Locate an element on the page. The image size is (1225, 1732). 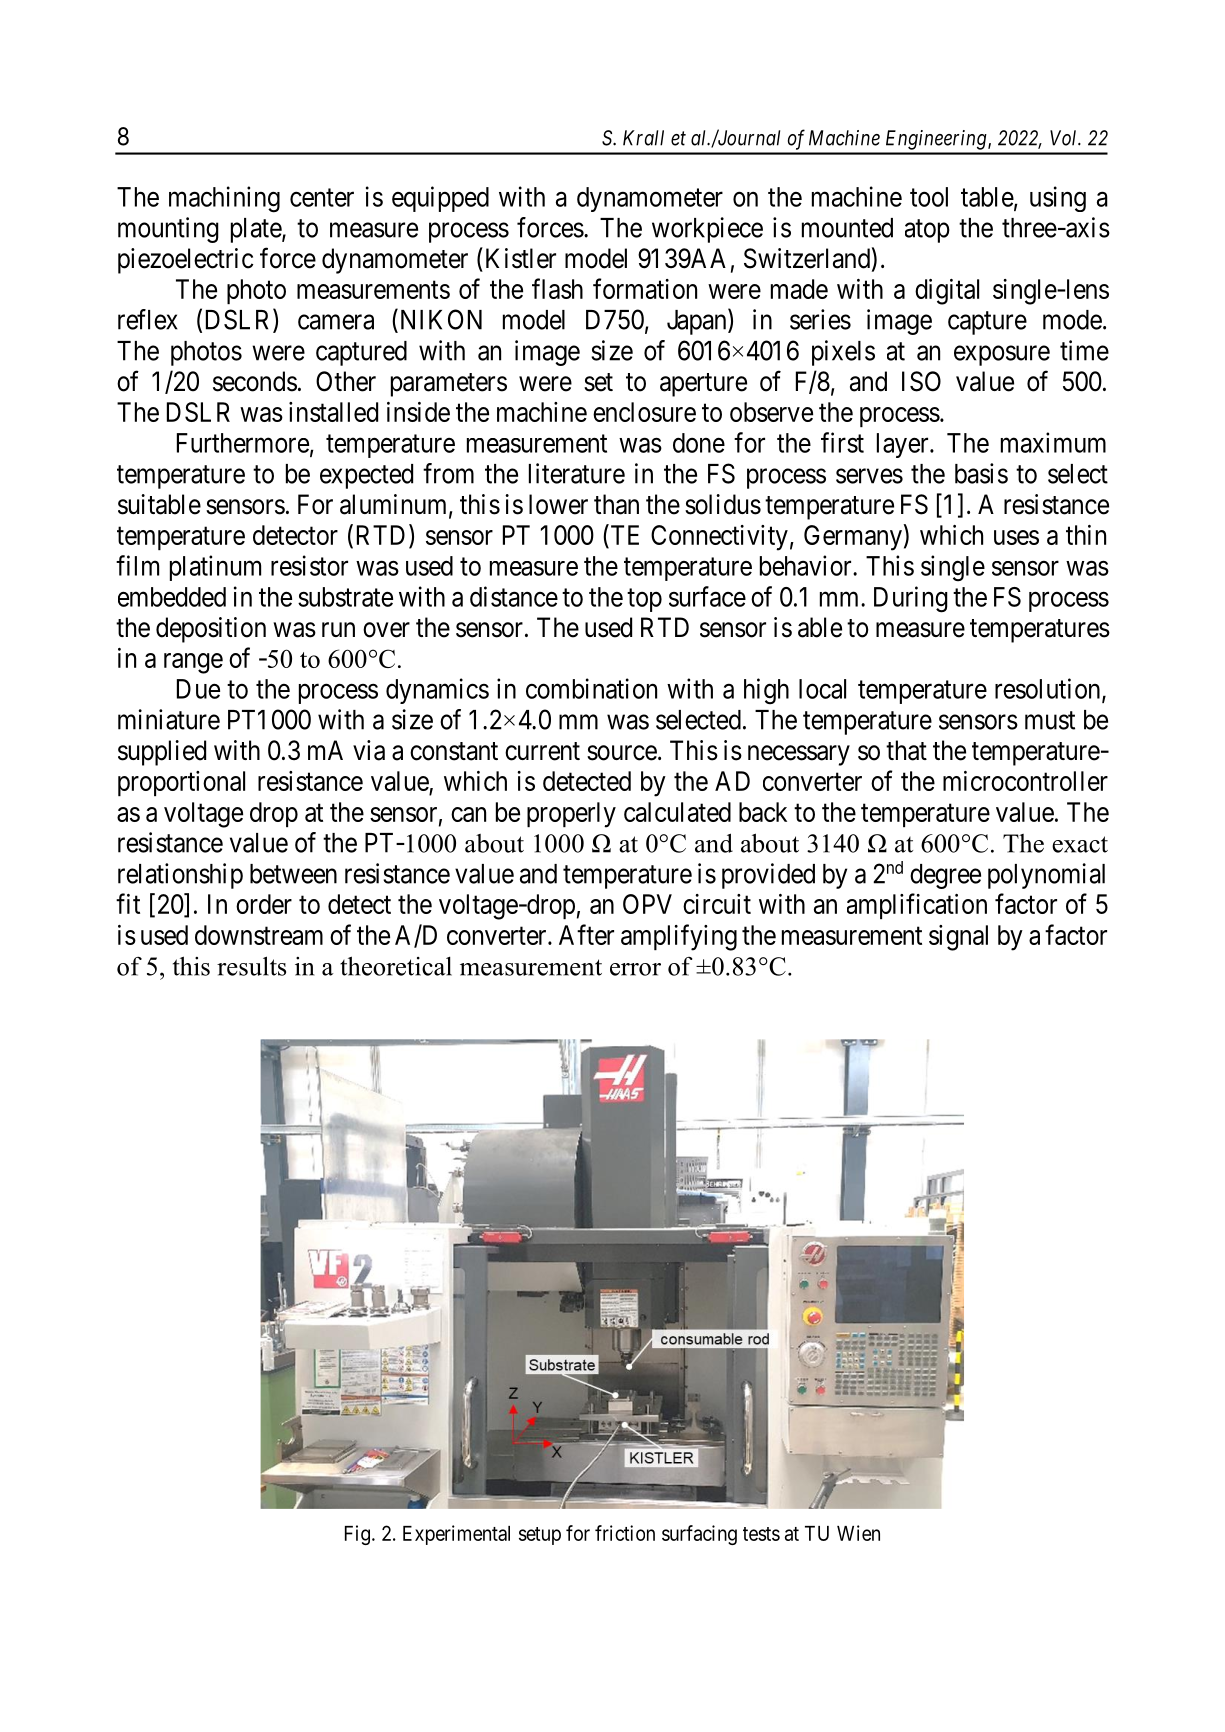
formation is located at coordinates (645, 288).
